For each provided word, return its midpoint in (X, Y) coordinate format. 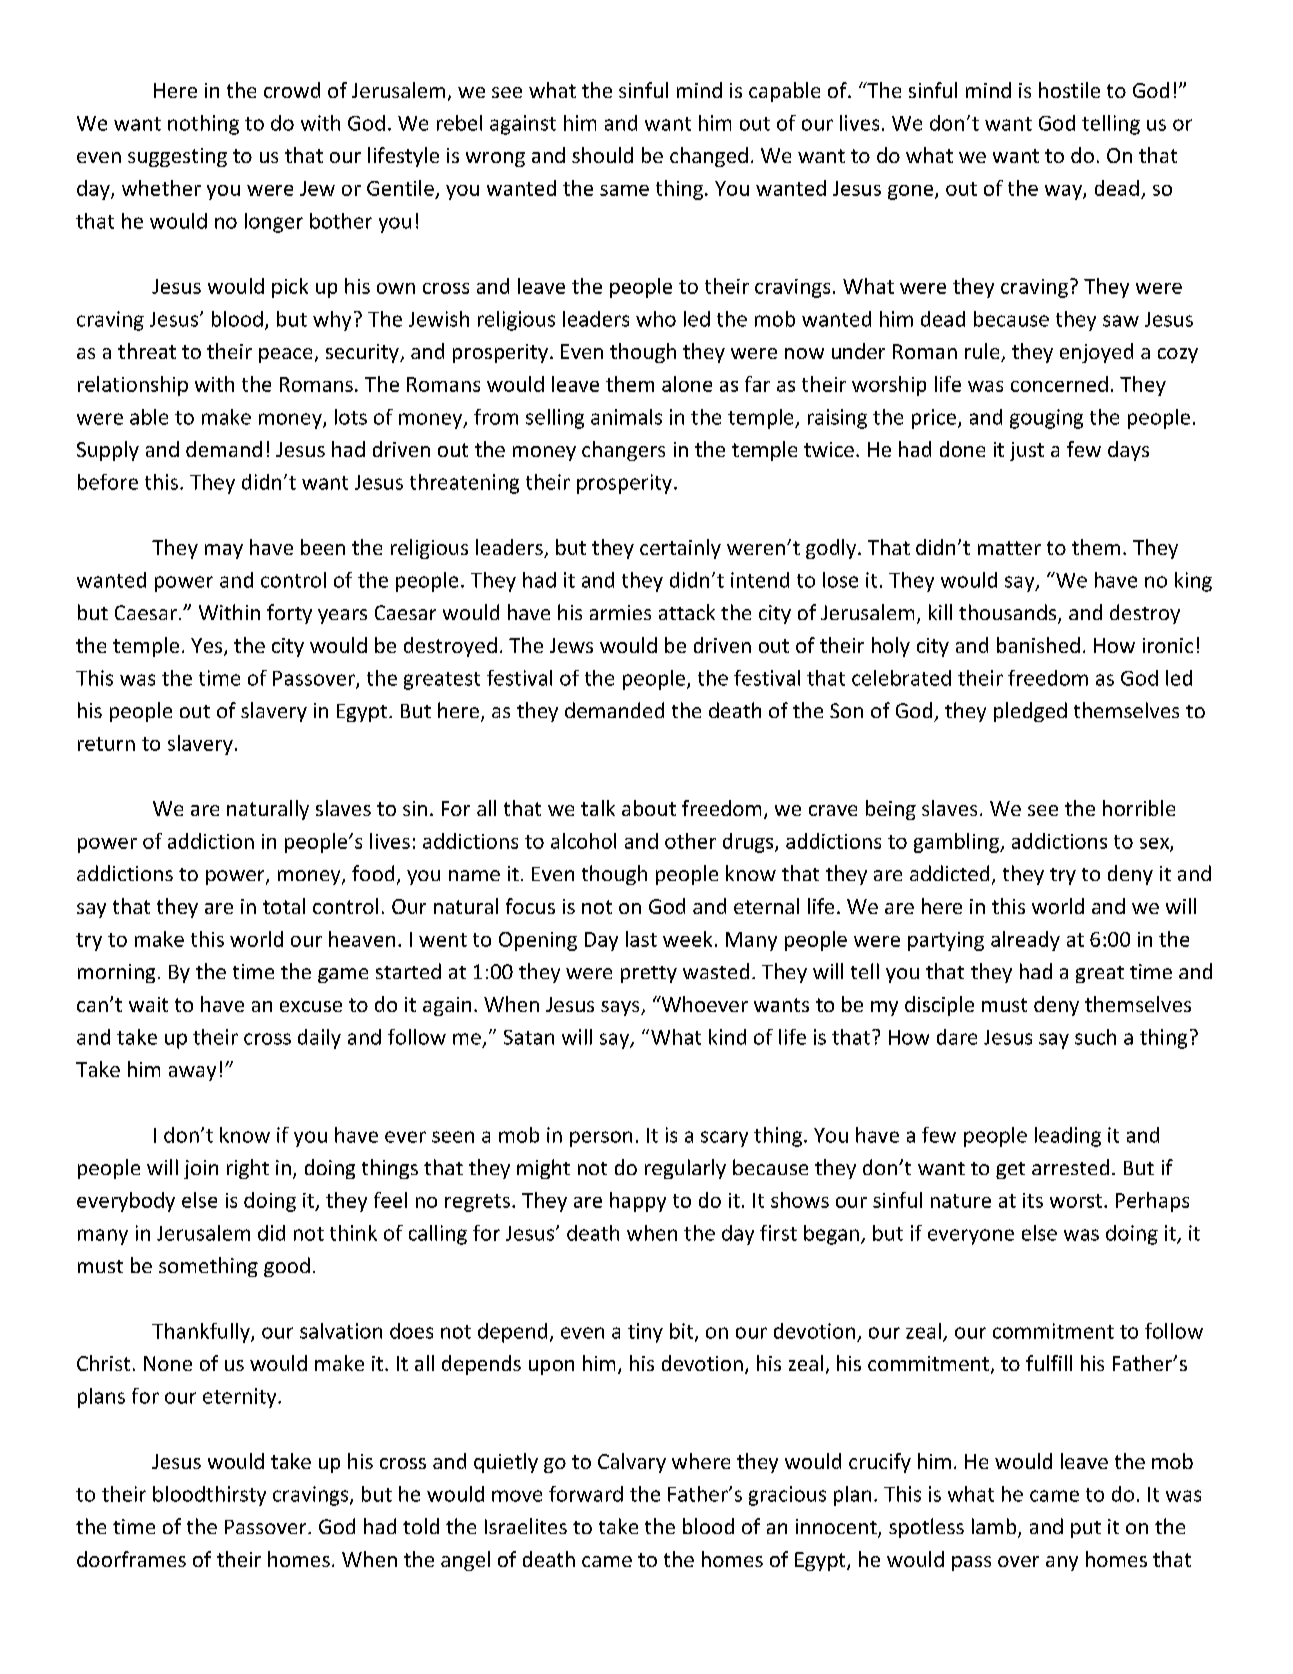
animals (626, 417)
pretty (649, 974)
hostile (1069, 90)
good (287, 1267)
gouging (1046, 419)
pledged (1030, 712)
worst (1077, 1201)
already (1025, 941)
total (284, 906)
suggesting (177, 157)
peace (285, 355)
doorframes (131, 1559)
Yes (208, 647)
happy (638, 1202)
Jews (571, 645)
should (602, 155)
